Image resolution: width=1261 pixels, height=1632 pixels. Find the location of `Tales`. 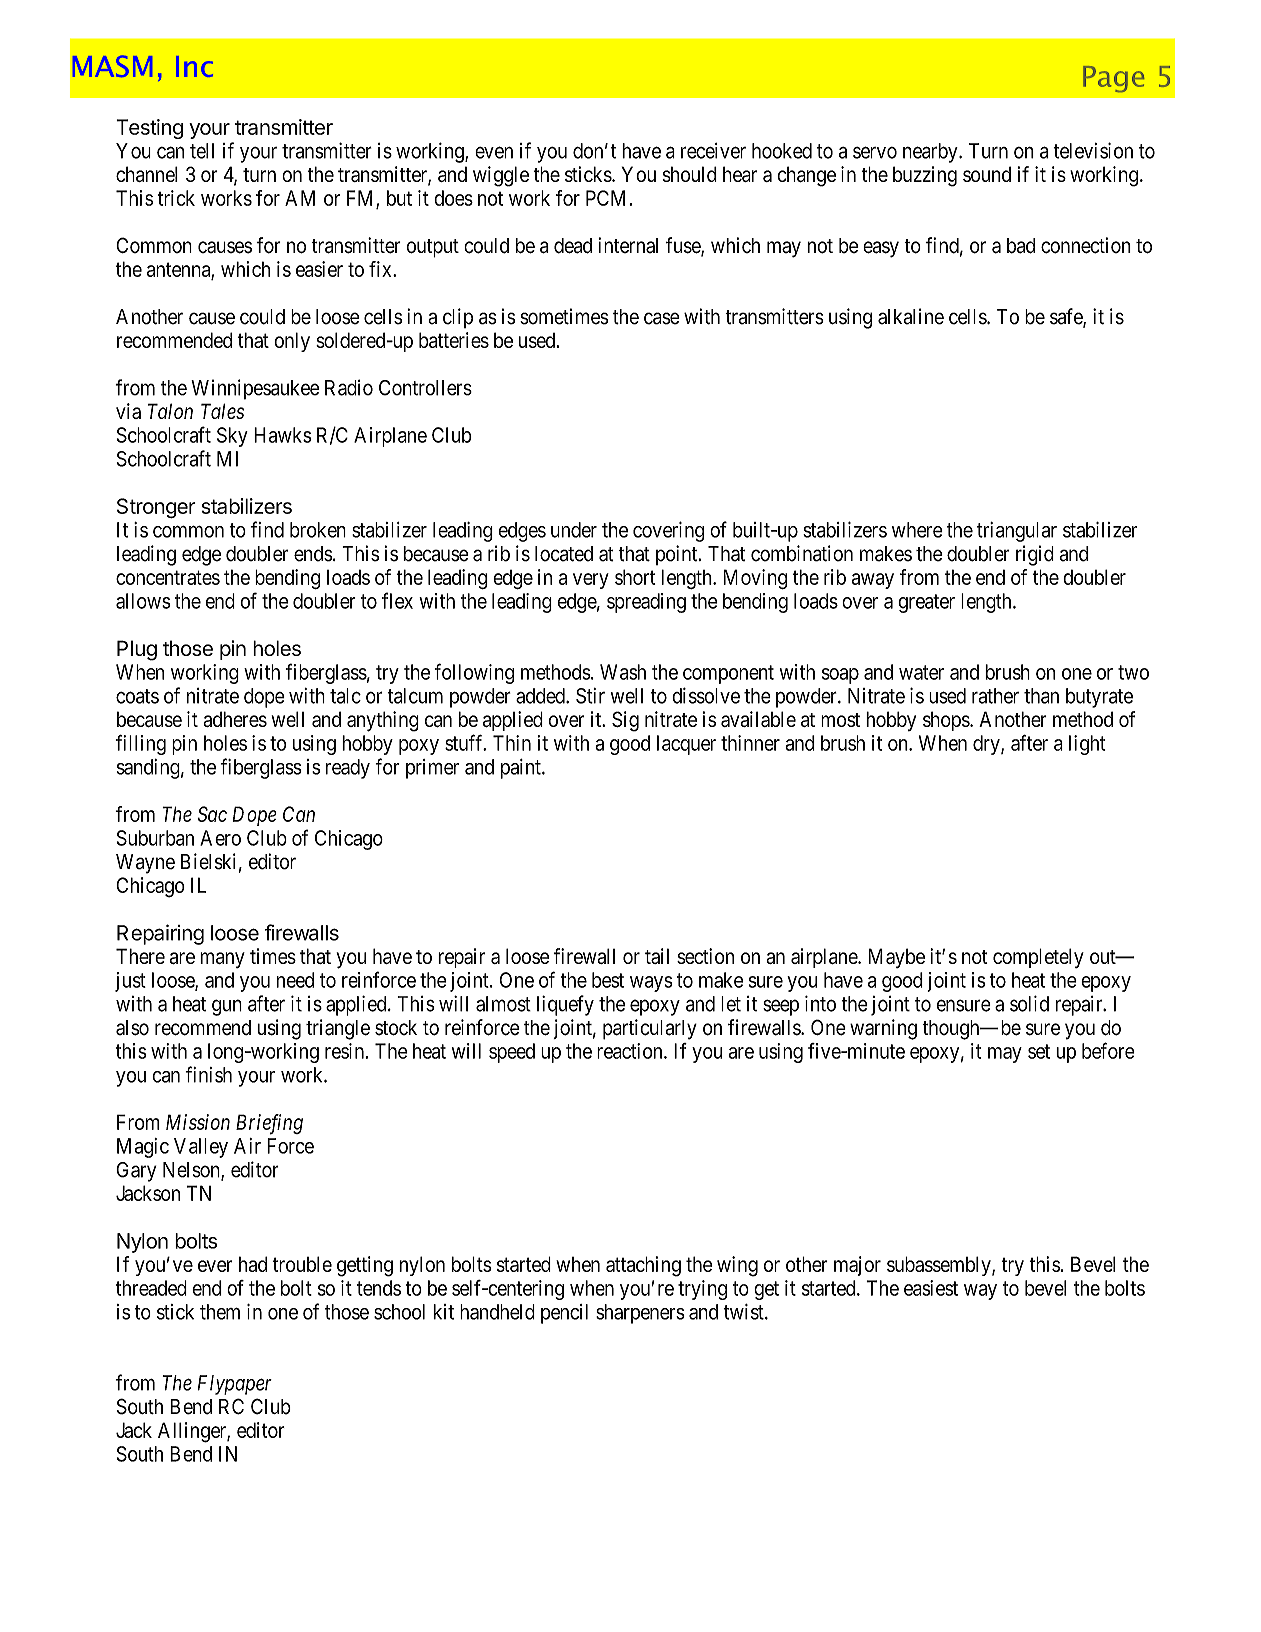

Tales is located at coordinates (222, 411).
